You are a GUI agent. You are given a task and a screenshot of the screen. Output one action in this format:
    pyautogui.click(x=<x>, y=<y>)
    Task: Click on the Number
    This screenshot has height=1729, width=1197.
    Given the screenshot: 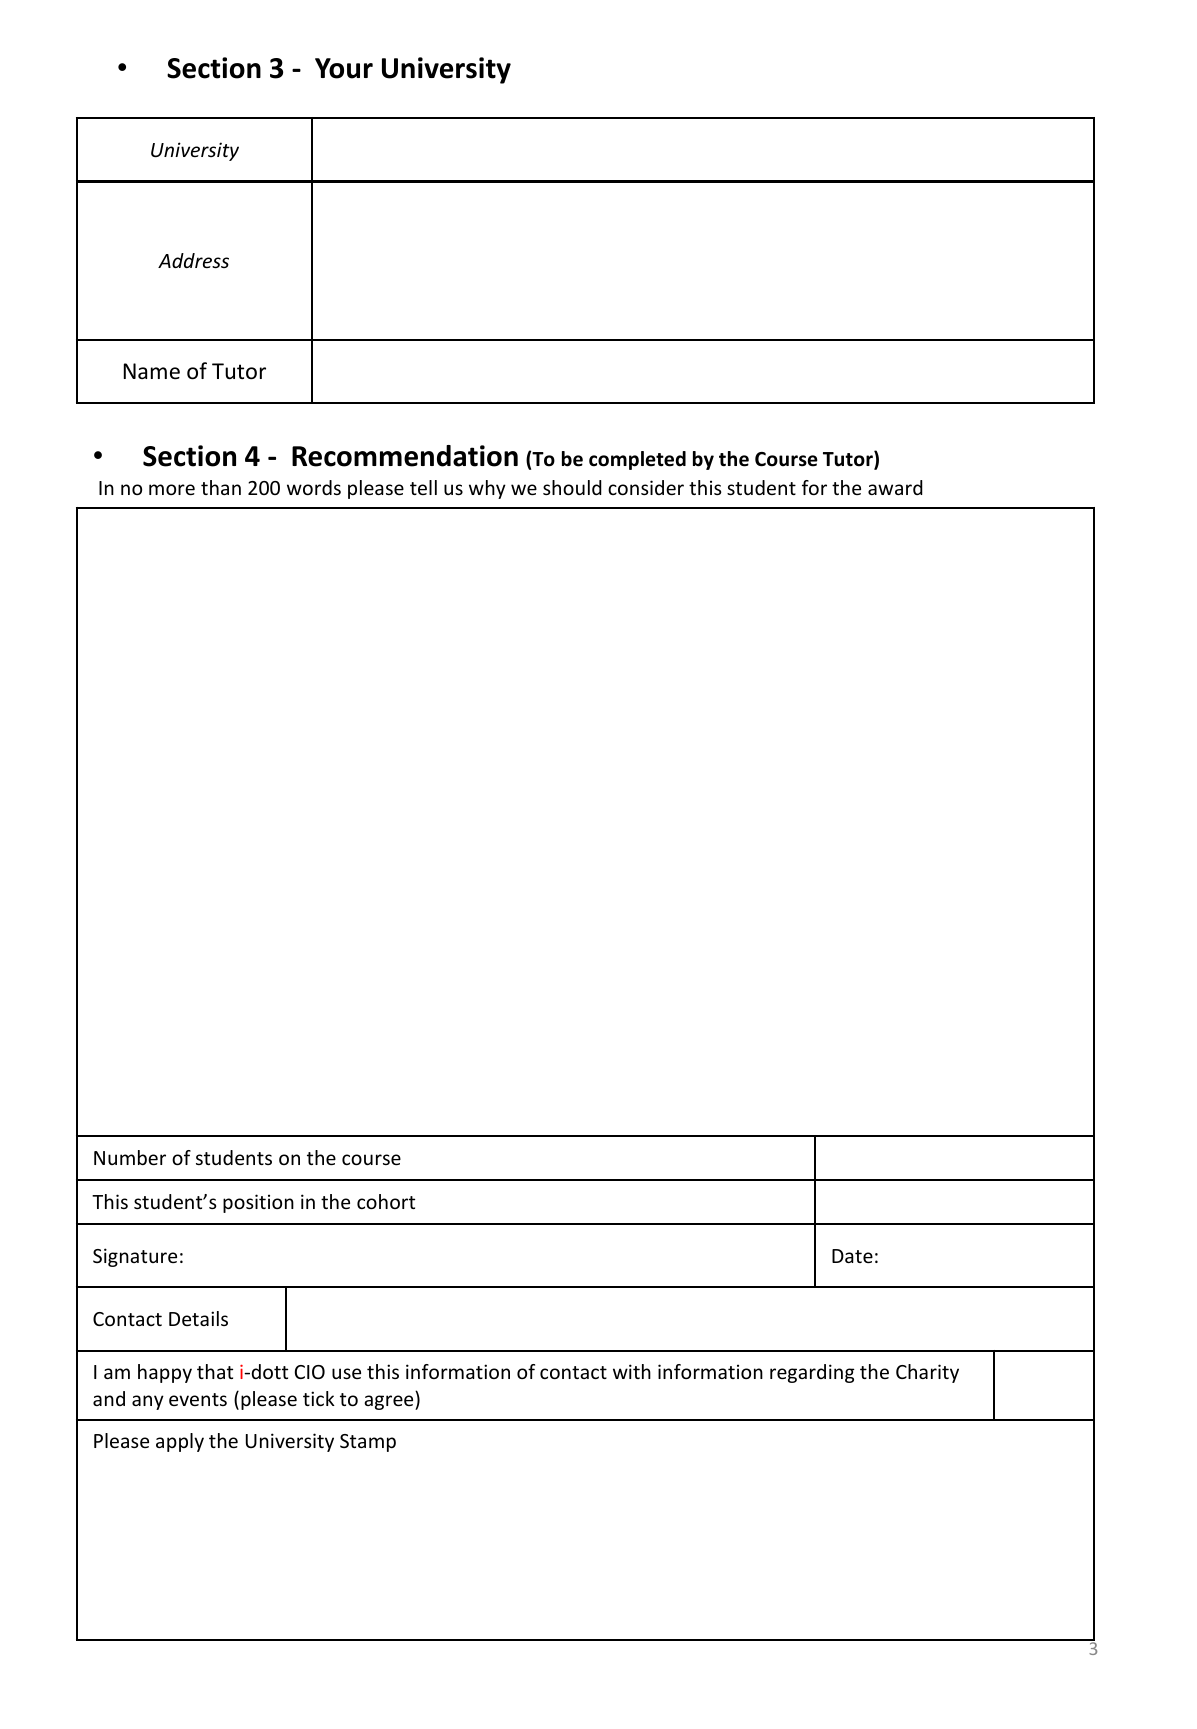 What is the action you would take?
    pyautogui.click(x=130, y=1157)
